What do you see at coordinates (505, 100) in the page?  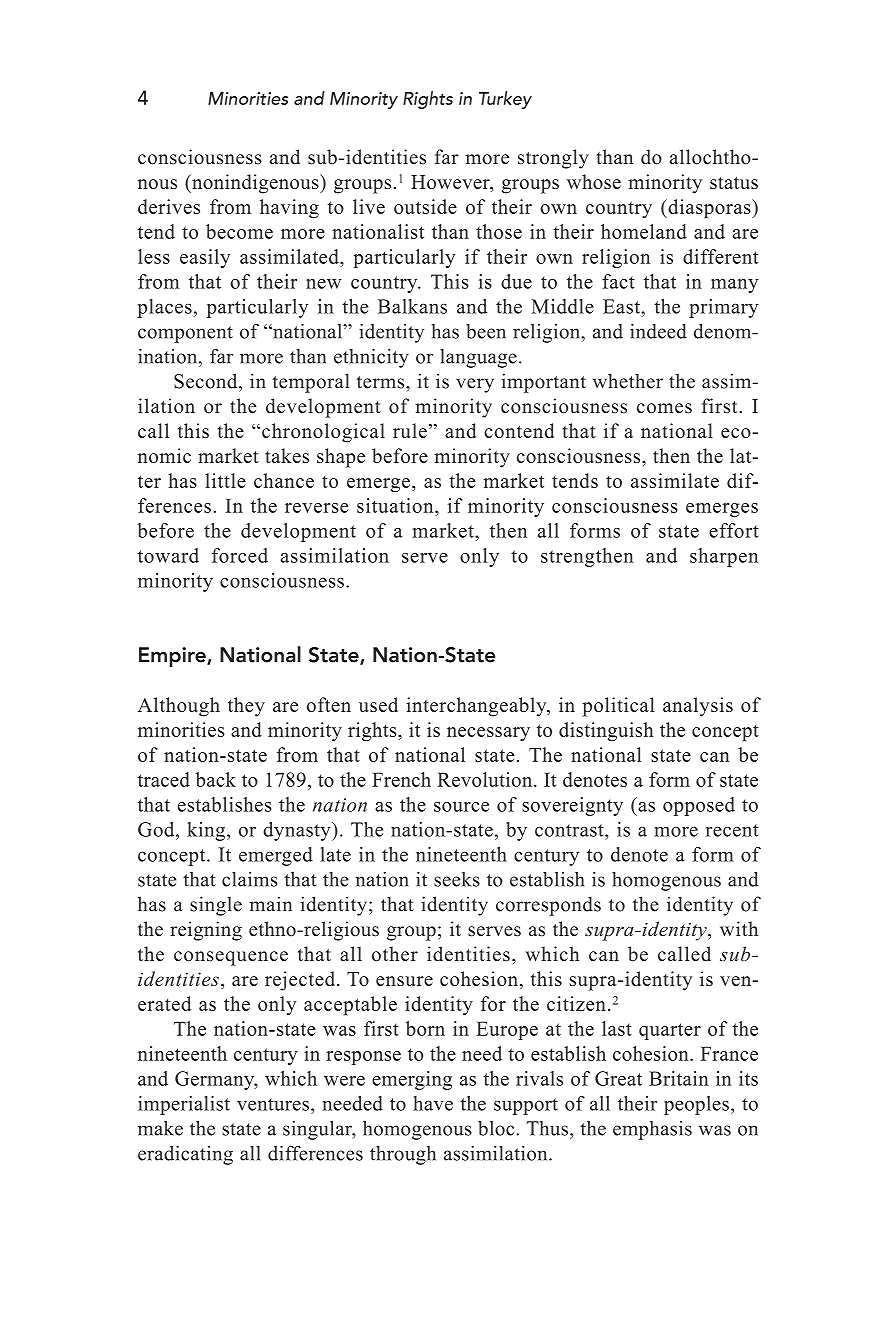 I see `Turkey` at bounding box center [505, 100].
